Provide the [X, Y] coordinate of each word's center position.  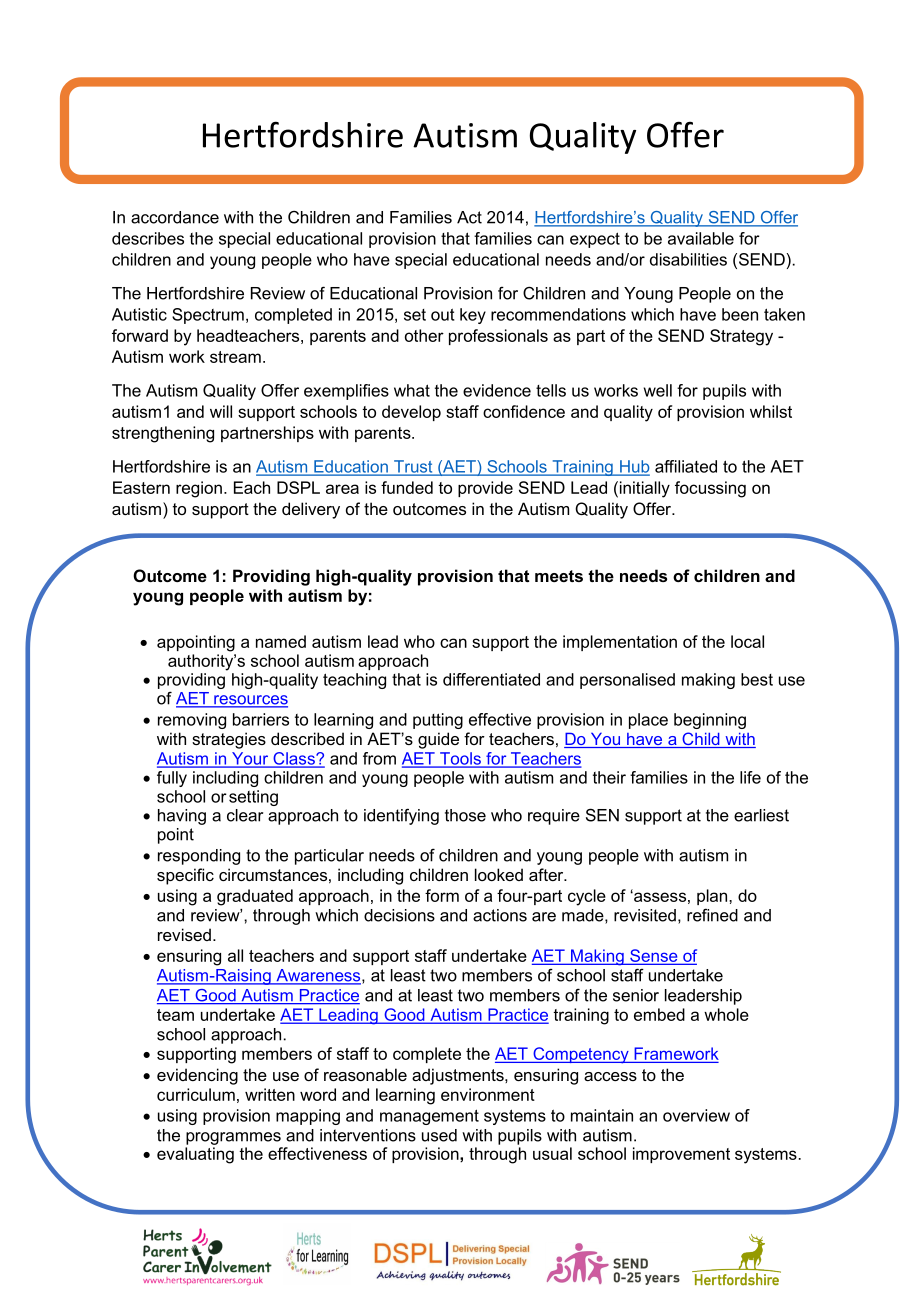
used [439, 1135]
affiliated [686, 466]
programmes [233, 1138]
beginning [710, 721]
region [199, 489]
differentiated [491, 679]
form [442, 895]
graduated [255, 897]
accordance [175, 217]
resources [250, 701]
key [473, 316]
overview [696, 1115]
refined [712, 915]
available [701, 238]
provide [485, 489]
